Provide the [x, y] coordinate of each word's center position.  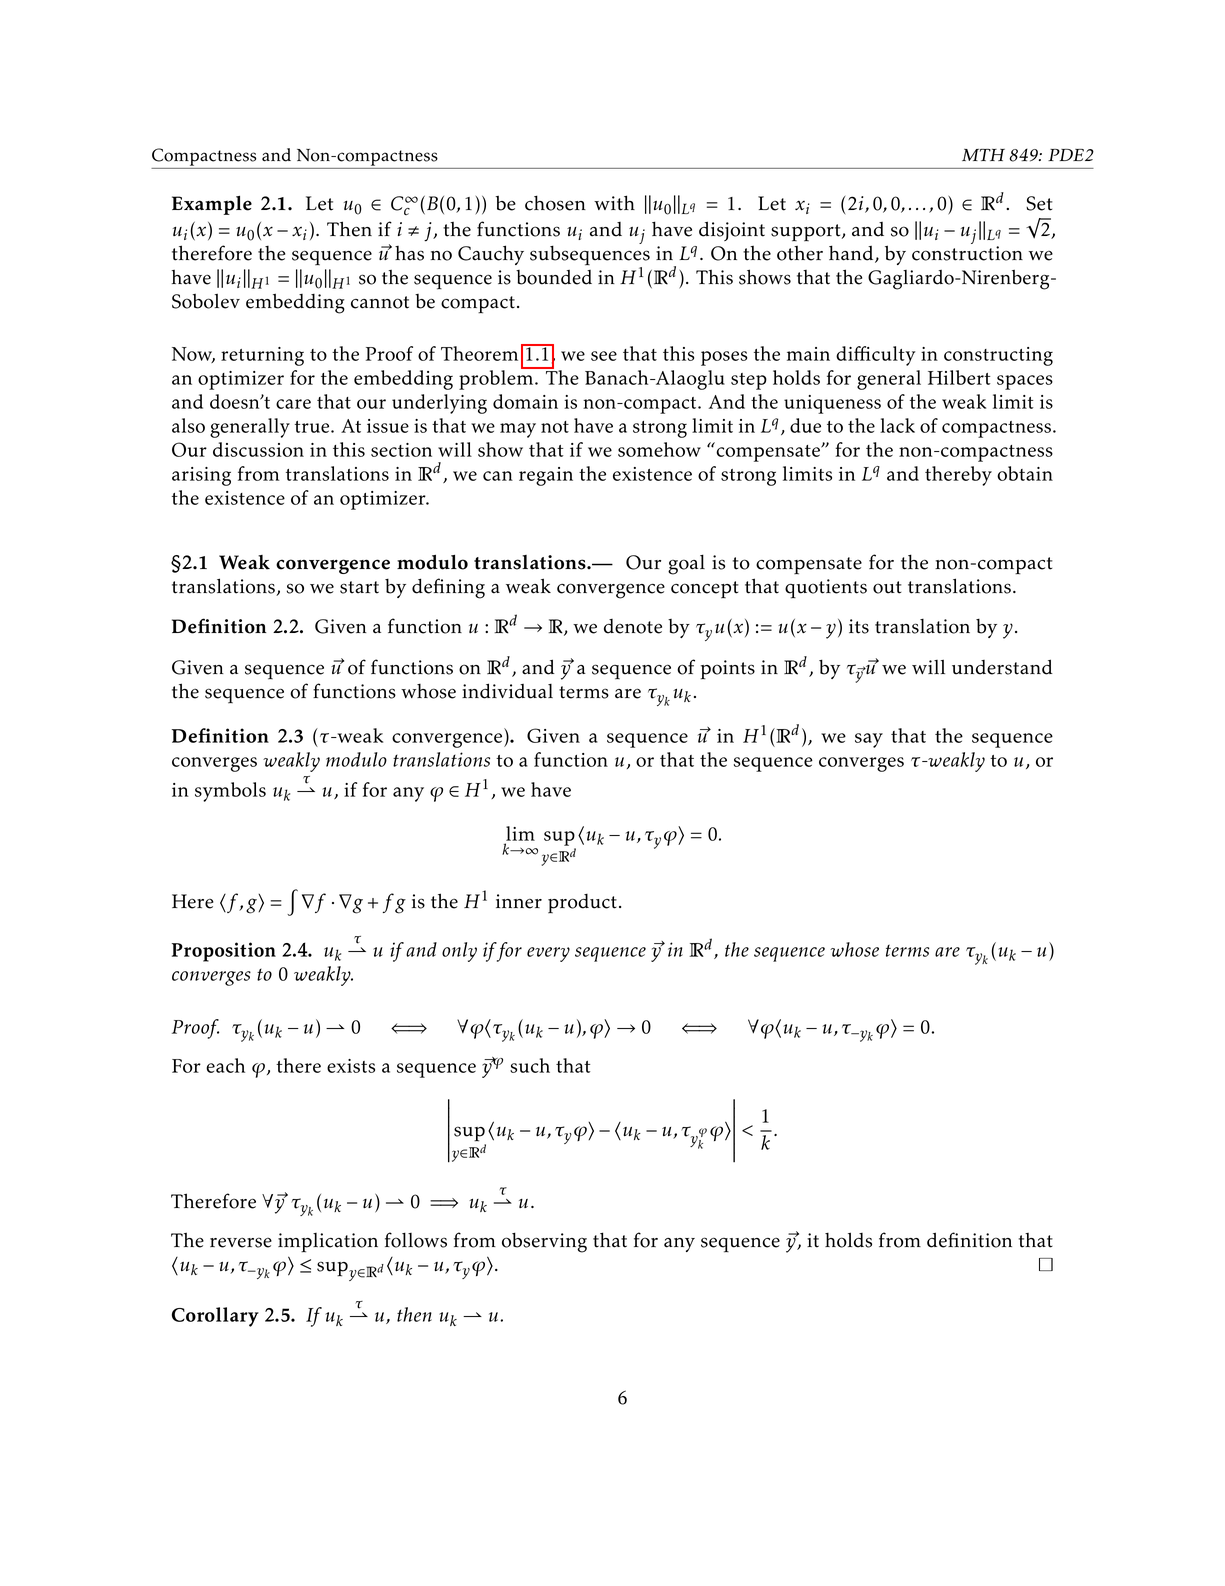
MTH [983, 155]
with [614, 203]
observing [544, 1242]
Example [212, 205]
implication [328, 1243]
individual [507, 691]
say [869, 740]
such [530, 1065]
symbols [230, 792]
